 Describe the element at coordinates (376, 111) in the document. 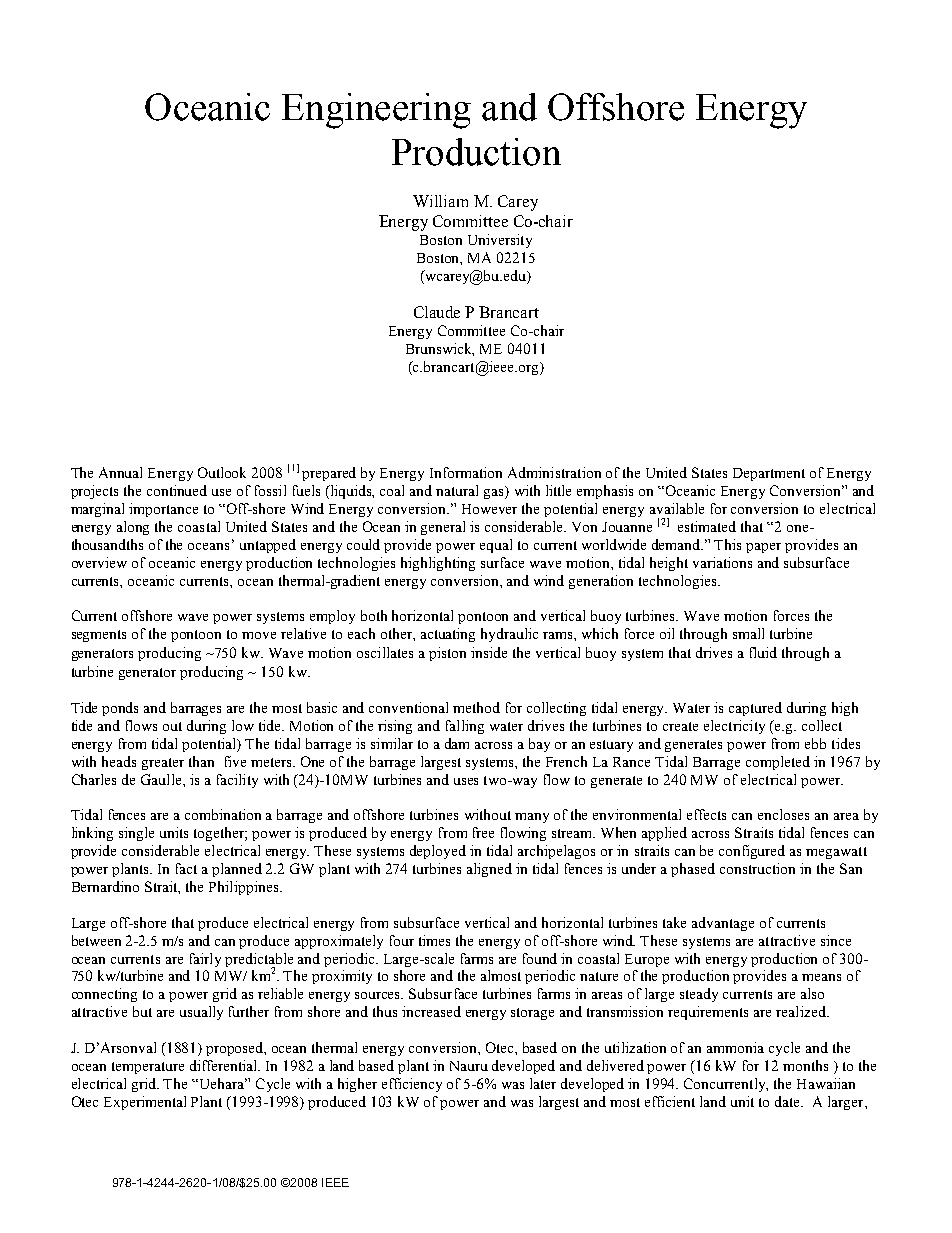

I see `Engineering` at that location.
